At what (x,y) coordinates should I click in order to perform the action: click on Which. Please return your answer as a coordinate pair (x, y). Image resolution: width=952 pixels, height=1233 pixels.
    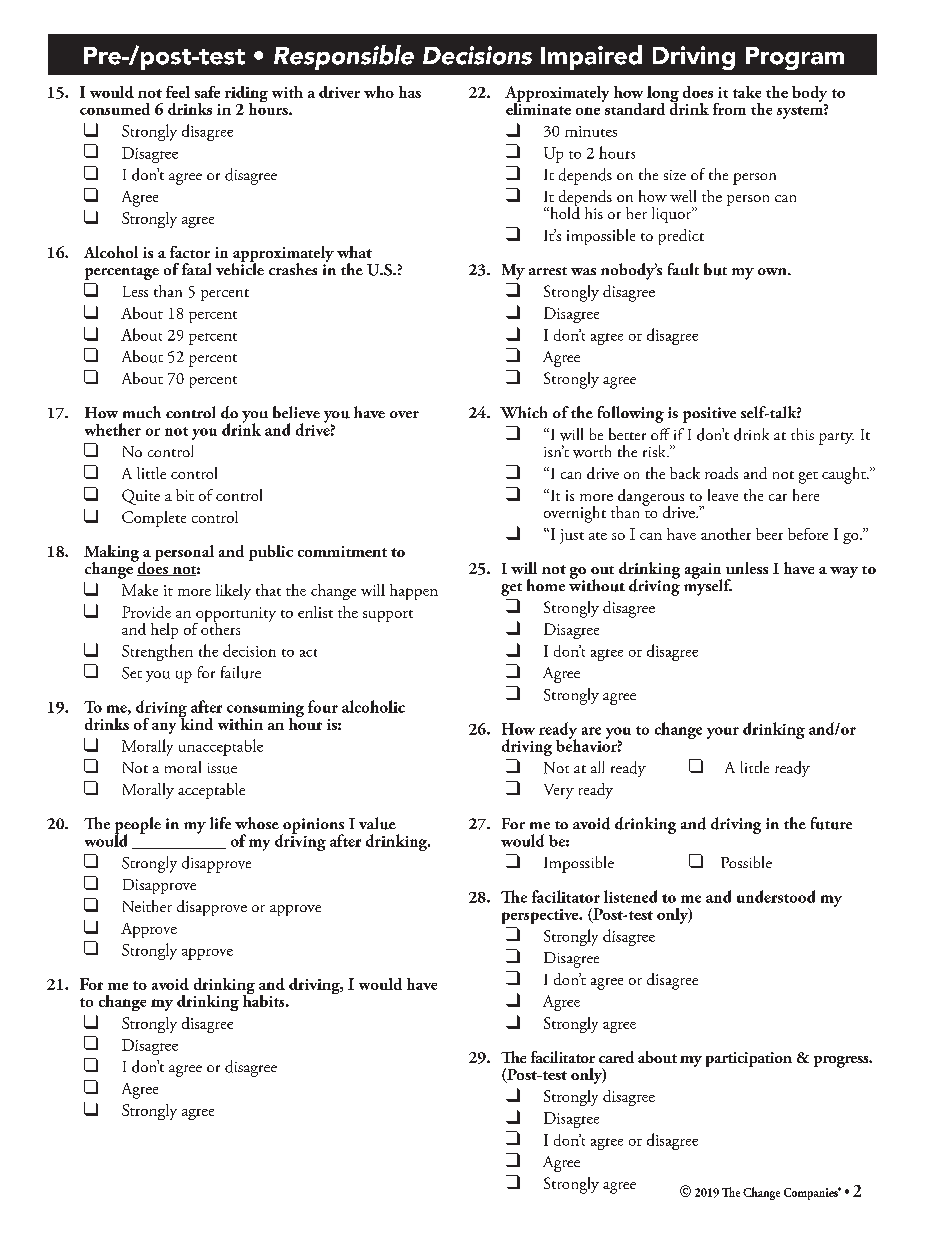
    Looking at the image, I should click on (523, 412).
